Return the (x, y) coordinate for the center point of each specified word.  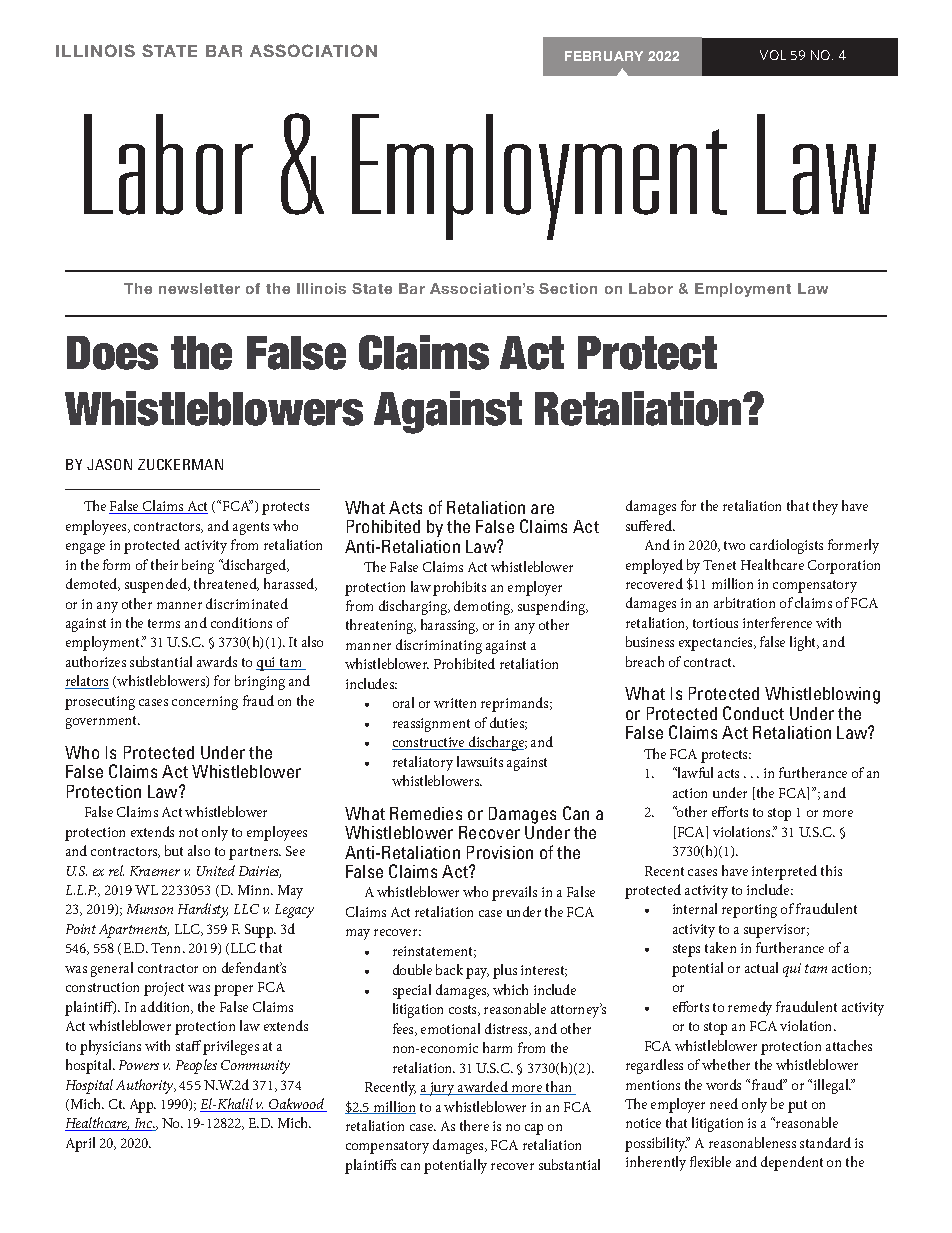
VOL (773, 55)
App (143, 1106)
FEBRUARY (604, 56)
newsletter (199, 288)
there (474, 1125)
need (724, 1103)
